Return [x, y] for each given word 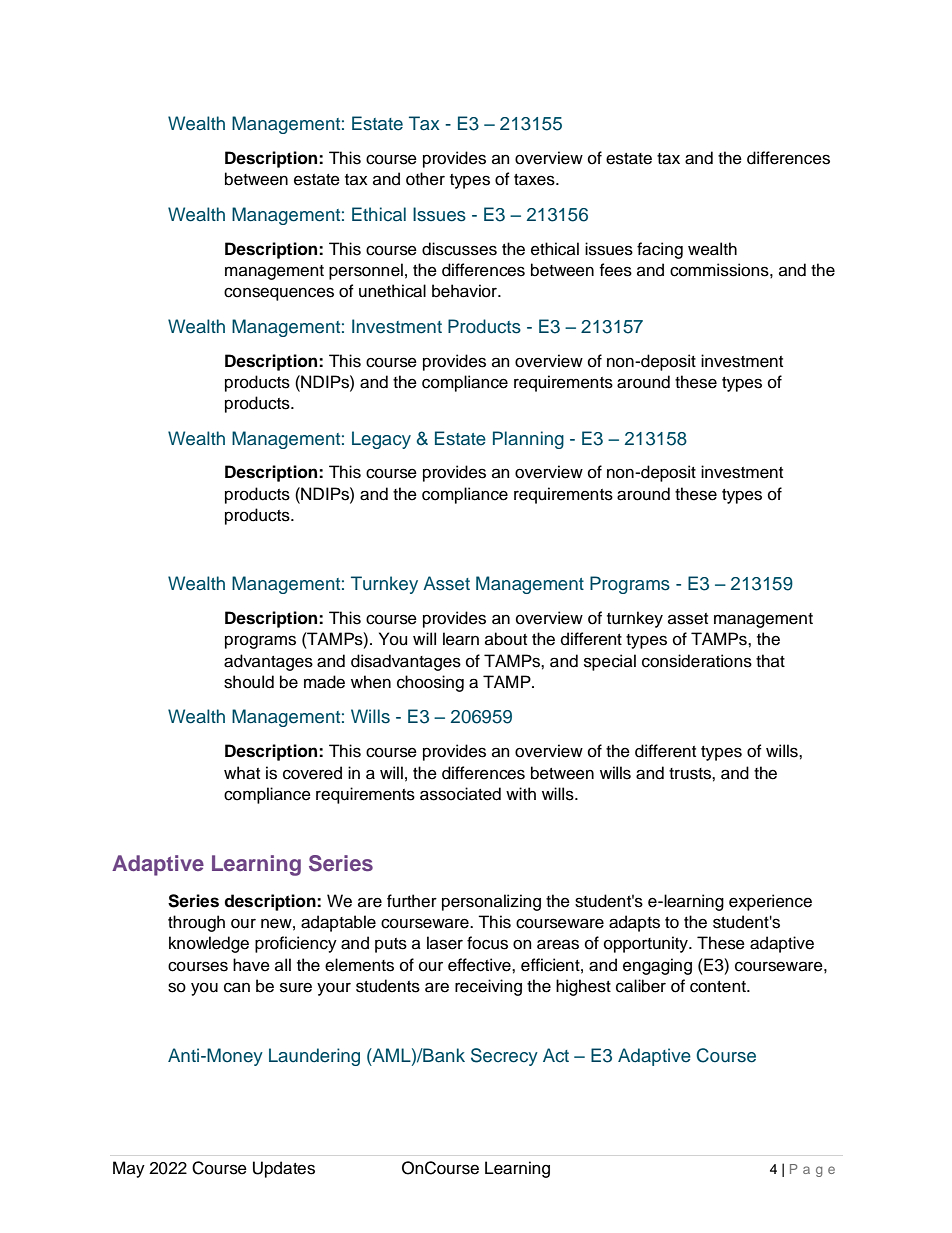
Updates [284, 1169]
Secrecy [504, 1057]
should [249, 682]
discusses [459, 249]
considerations [697, 661]
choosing [430, 683]
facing [660, 250]
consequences [279, 294]
